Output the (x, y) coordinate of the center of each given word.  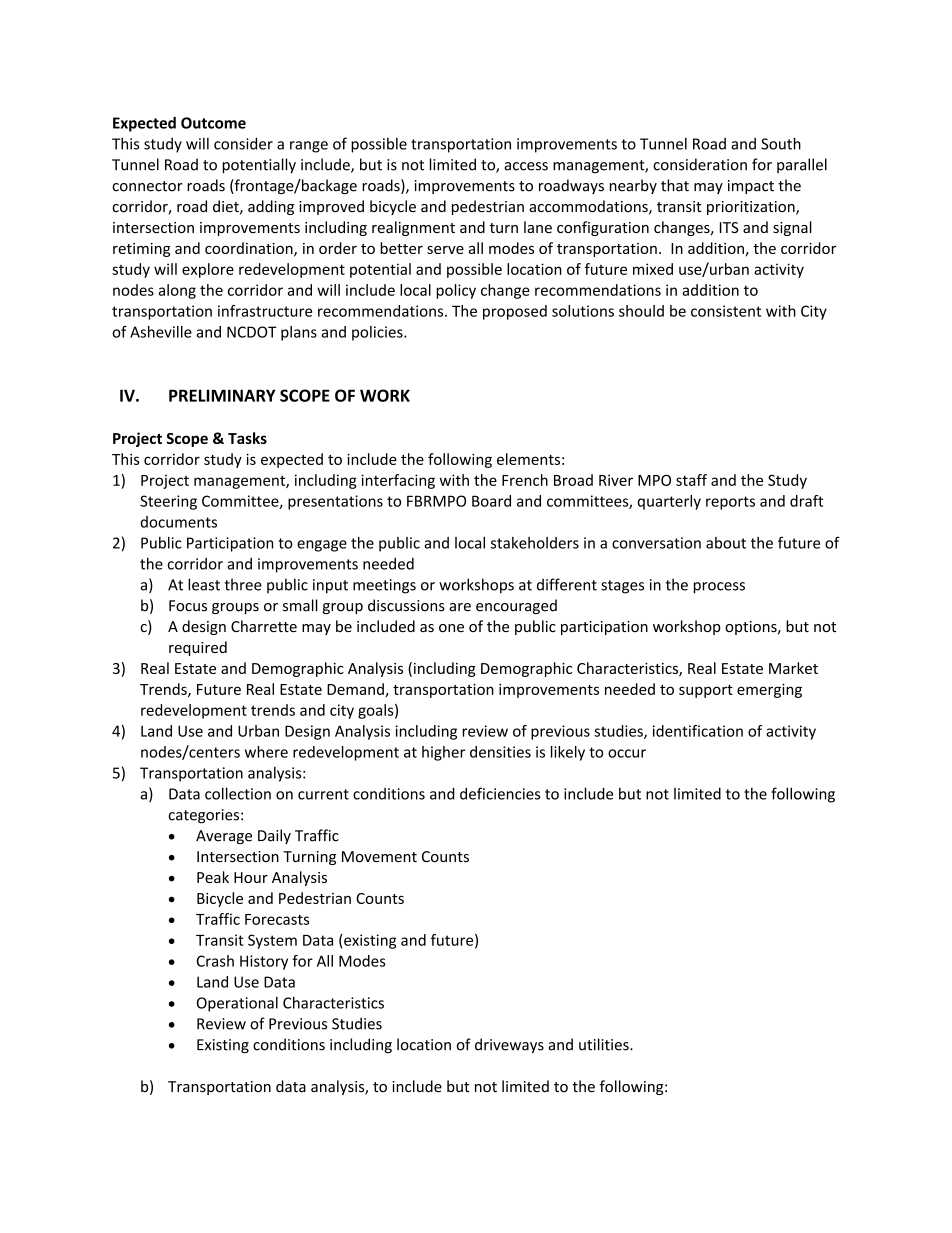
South (781, 143)
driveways (509, 1046)
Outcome (213, 123)
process (719, 588)
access (526, 166)
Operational (237, 1004)
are (460, 607)
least (204, 584)
